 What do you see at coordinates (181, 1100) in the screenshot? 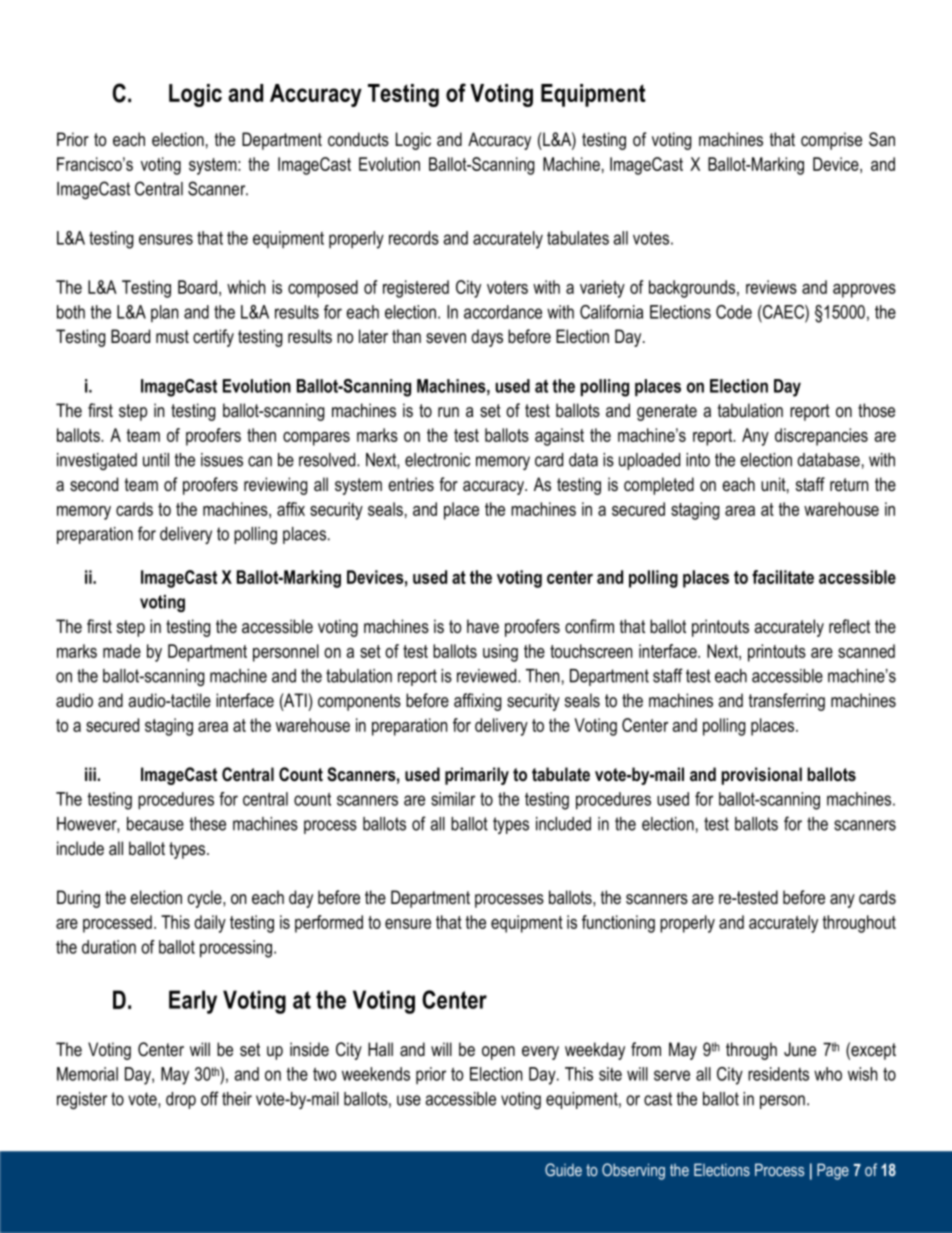
I see `drop` at bounding box center [181, 1100].
